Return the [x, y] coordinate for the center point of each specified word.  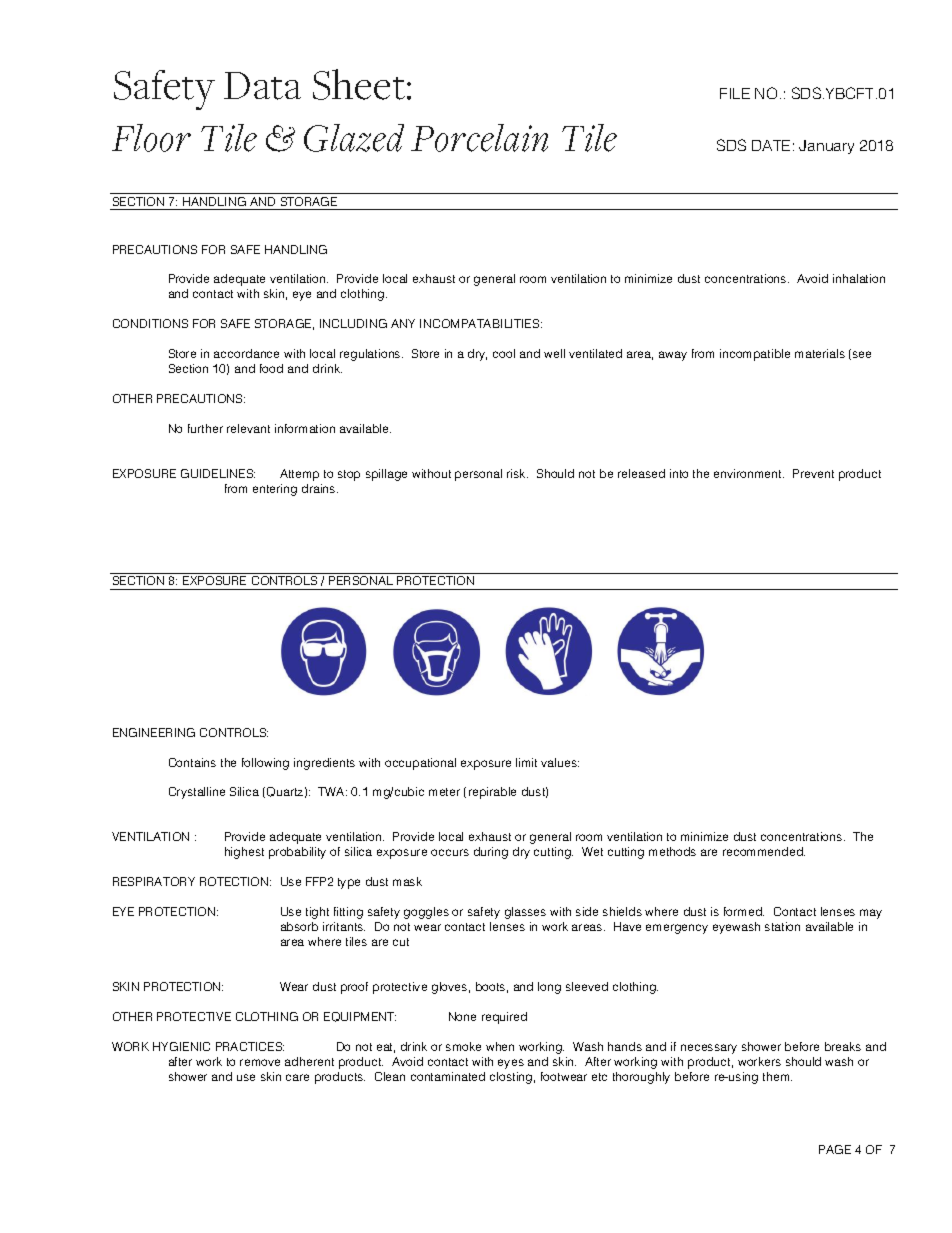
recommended [764, 851]
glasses [525, 913]
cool [504, 353]
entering [275, 490]
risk [517, 473]
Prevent [813, 473]
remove [260, 1062]
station [782, 926]
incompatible [755, 355]
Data [262, 86]
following [265, 764]
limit [526, 762]
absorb [299, 926]
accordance [246, 353]
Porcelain [479, 138]
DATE [771, 145]
